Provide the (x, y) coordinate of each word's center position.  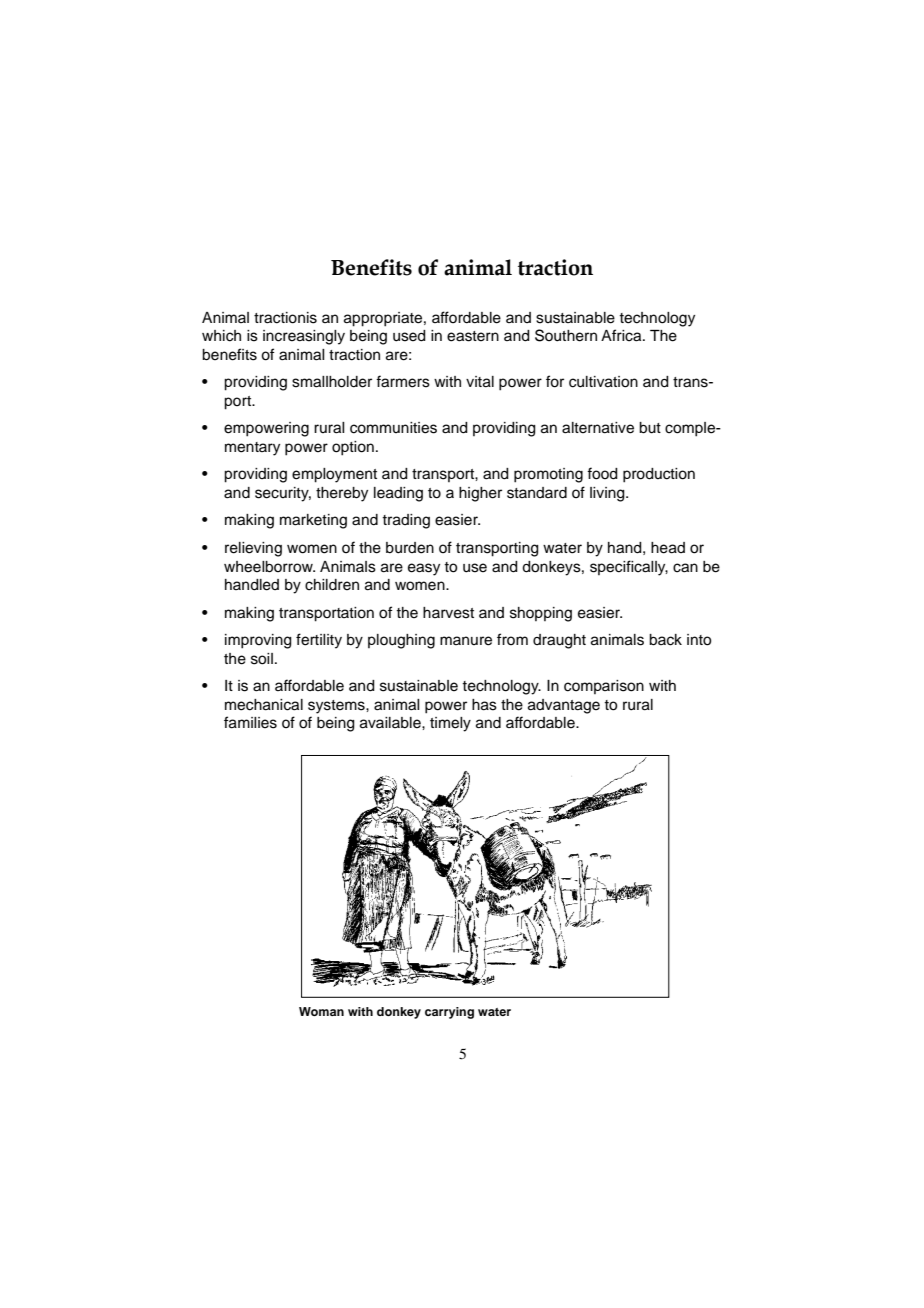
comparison (604, 687)
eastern (473, 336)
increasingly (304, 337)
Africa (622, 335)
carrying (449, 1013)
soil (262, 659)
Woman (321, 1011)
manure (466, 641)
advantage (564, 706)
